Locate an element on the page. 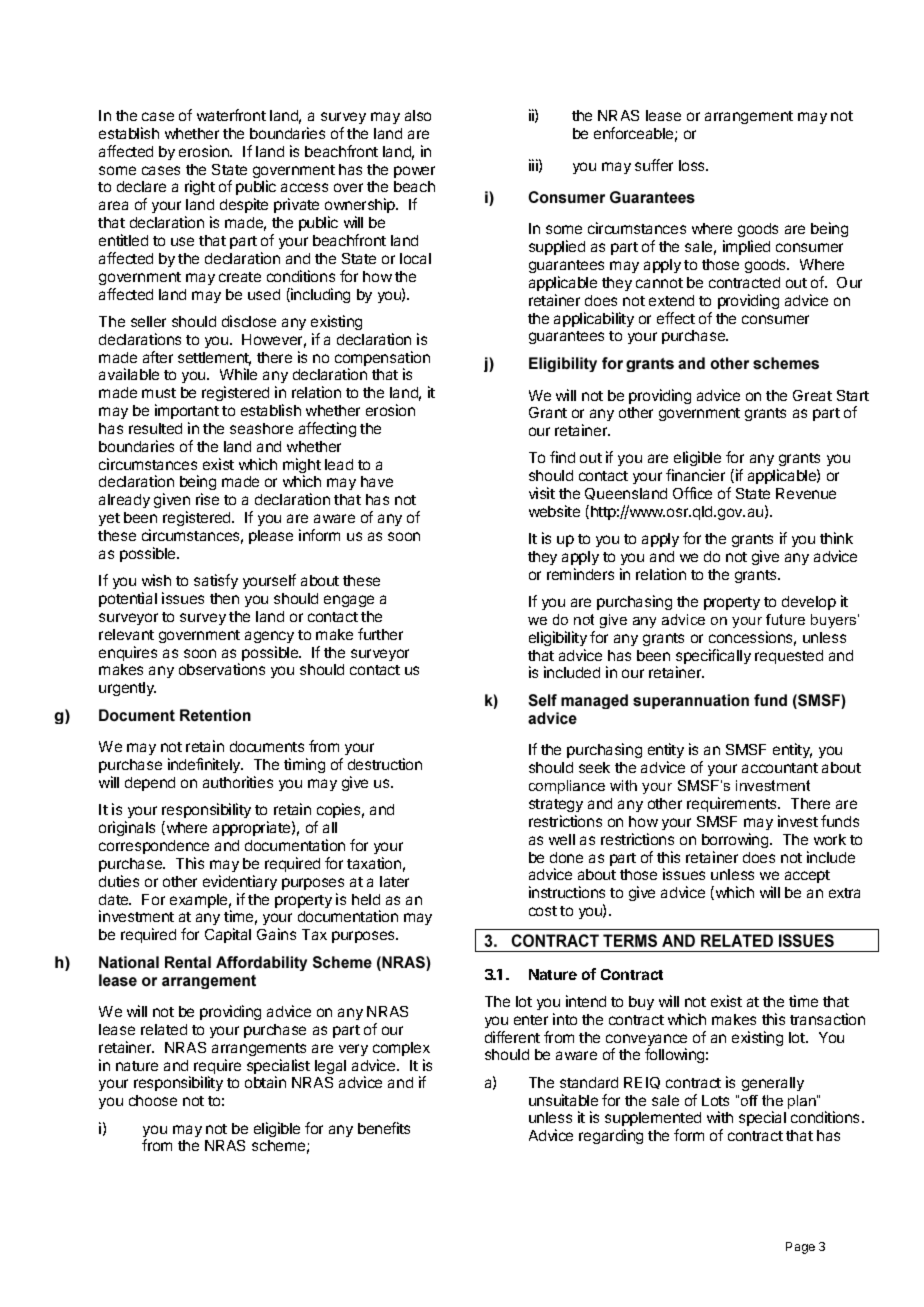 The height and width of the image is (1307, 924). loss is located at coordinates (693, 165).
